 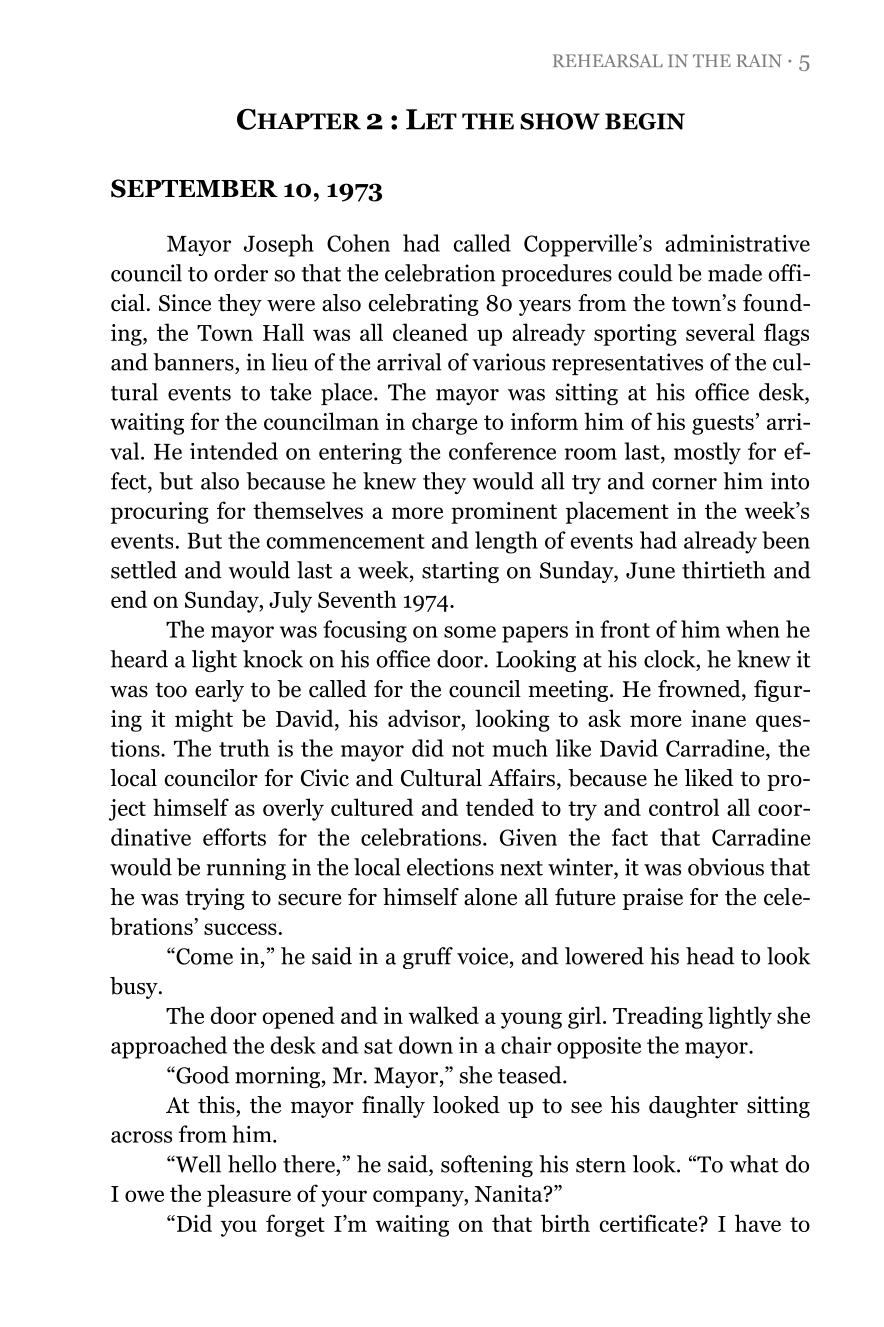 I want to click on SHOW, so click(x=560, y=121).
